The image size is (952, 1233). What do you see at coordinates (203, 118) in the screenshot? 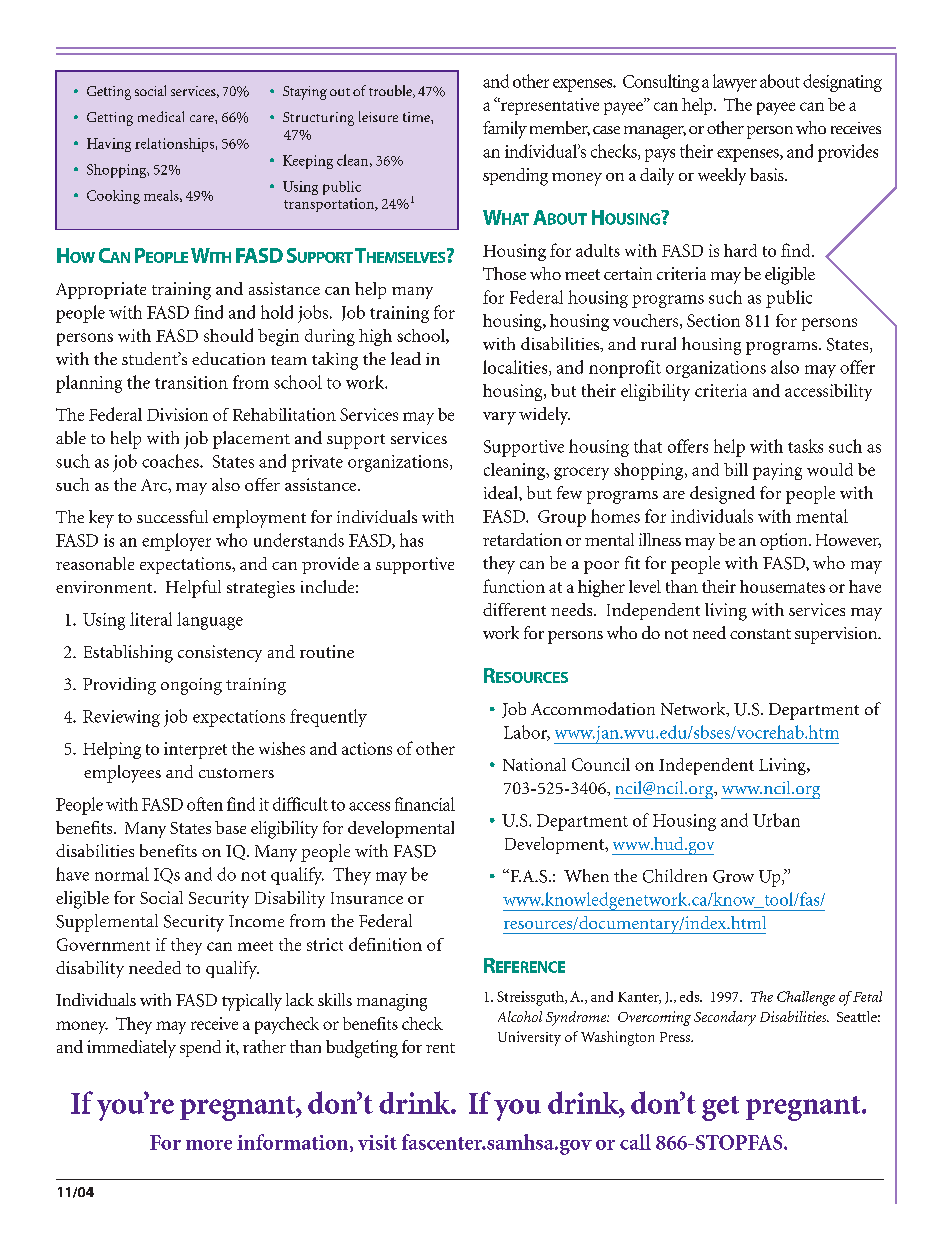
I see `care` at bounding box center [203, 118].
